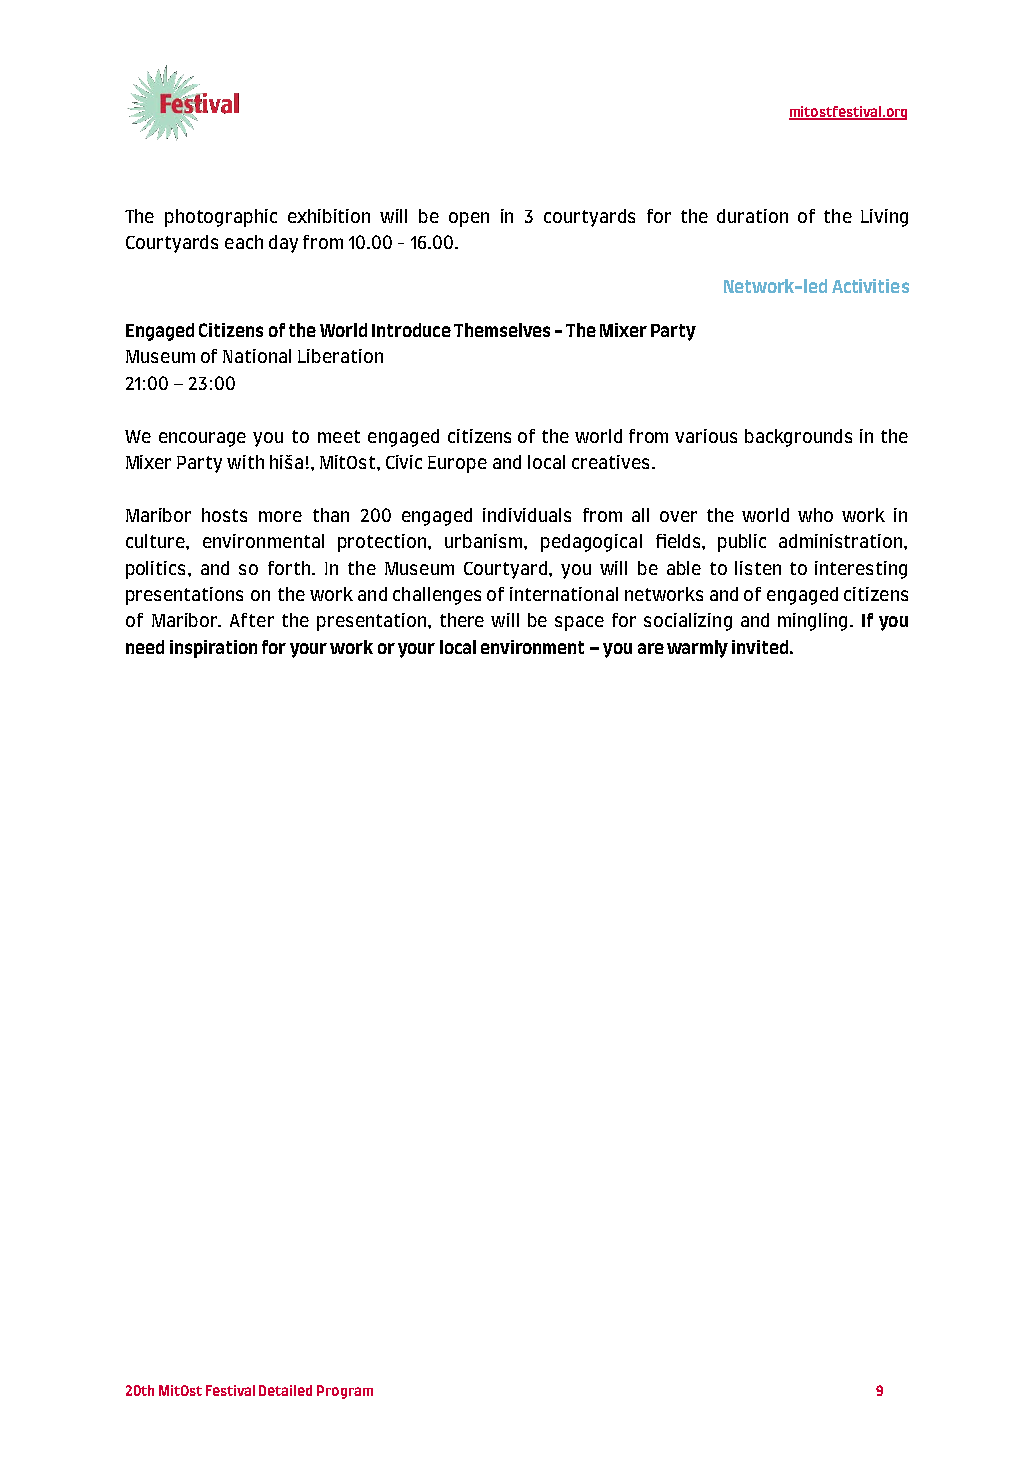  I want to click on who, so click(815, 515).
